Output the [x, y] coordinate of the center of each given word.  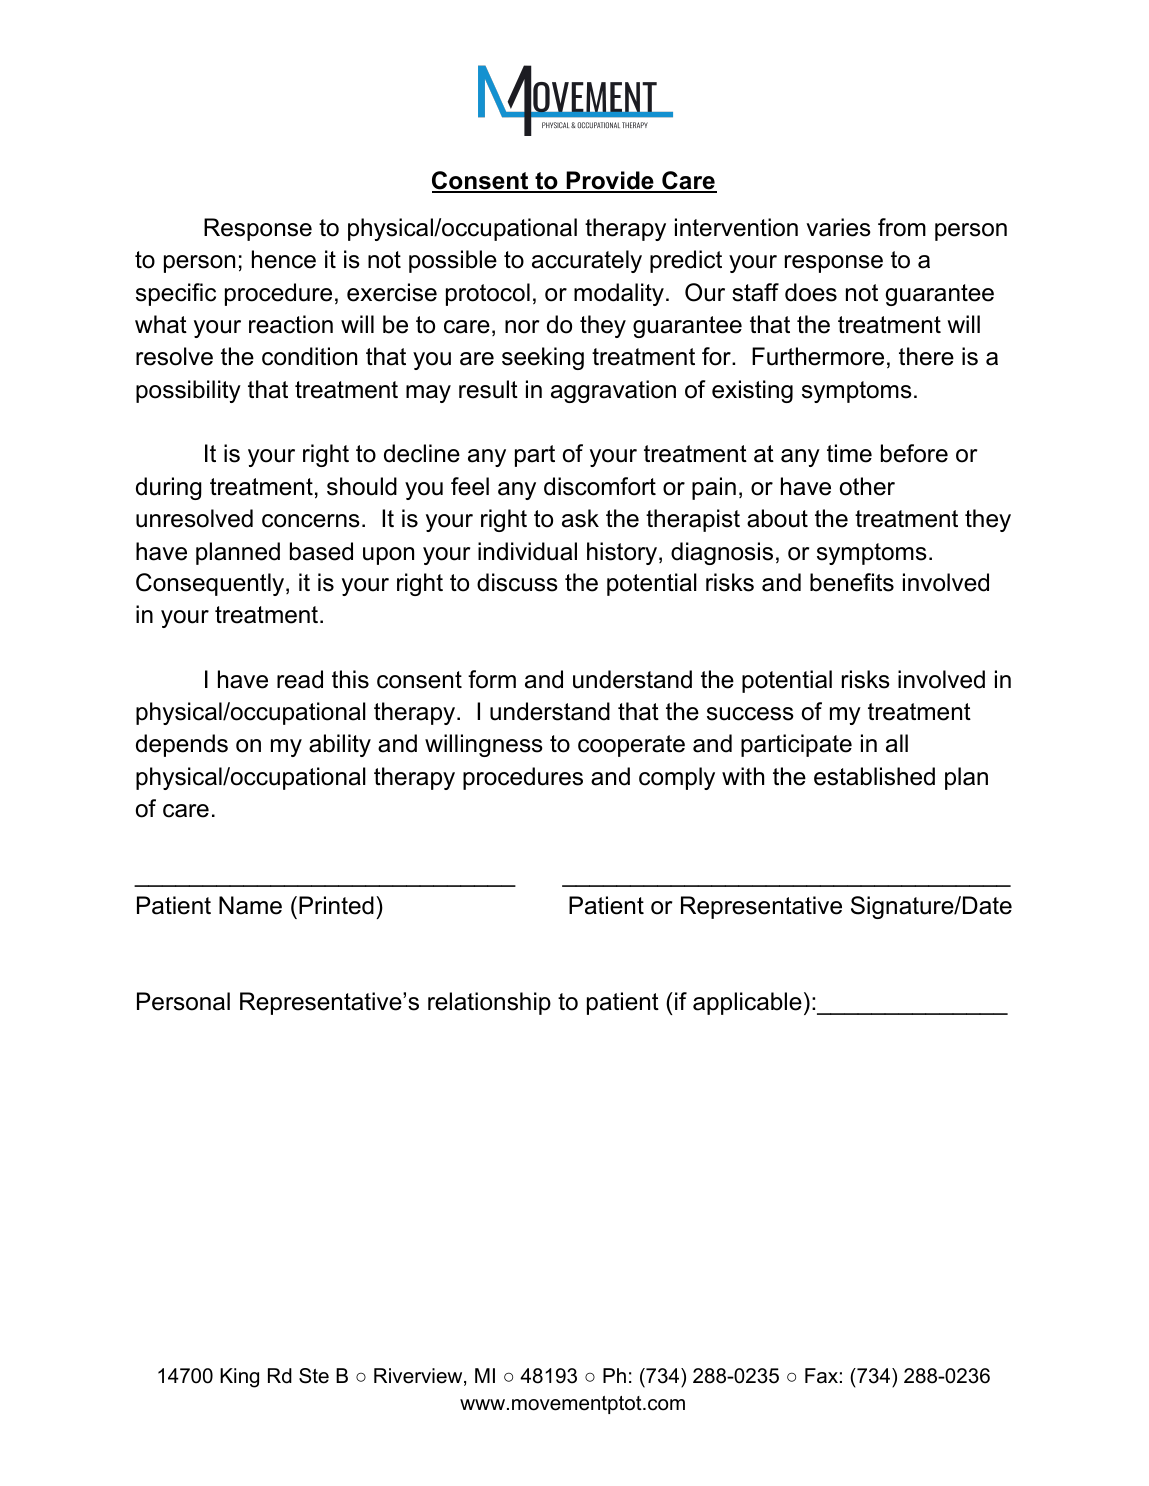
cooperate [631, 746]
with [743, 776]
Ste [314, 1376]
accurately [587, 261]
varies [838, 227]
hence [284, 259]
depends [182, 745]
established [874, 776]
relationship [489, 1003]
